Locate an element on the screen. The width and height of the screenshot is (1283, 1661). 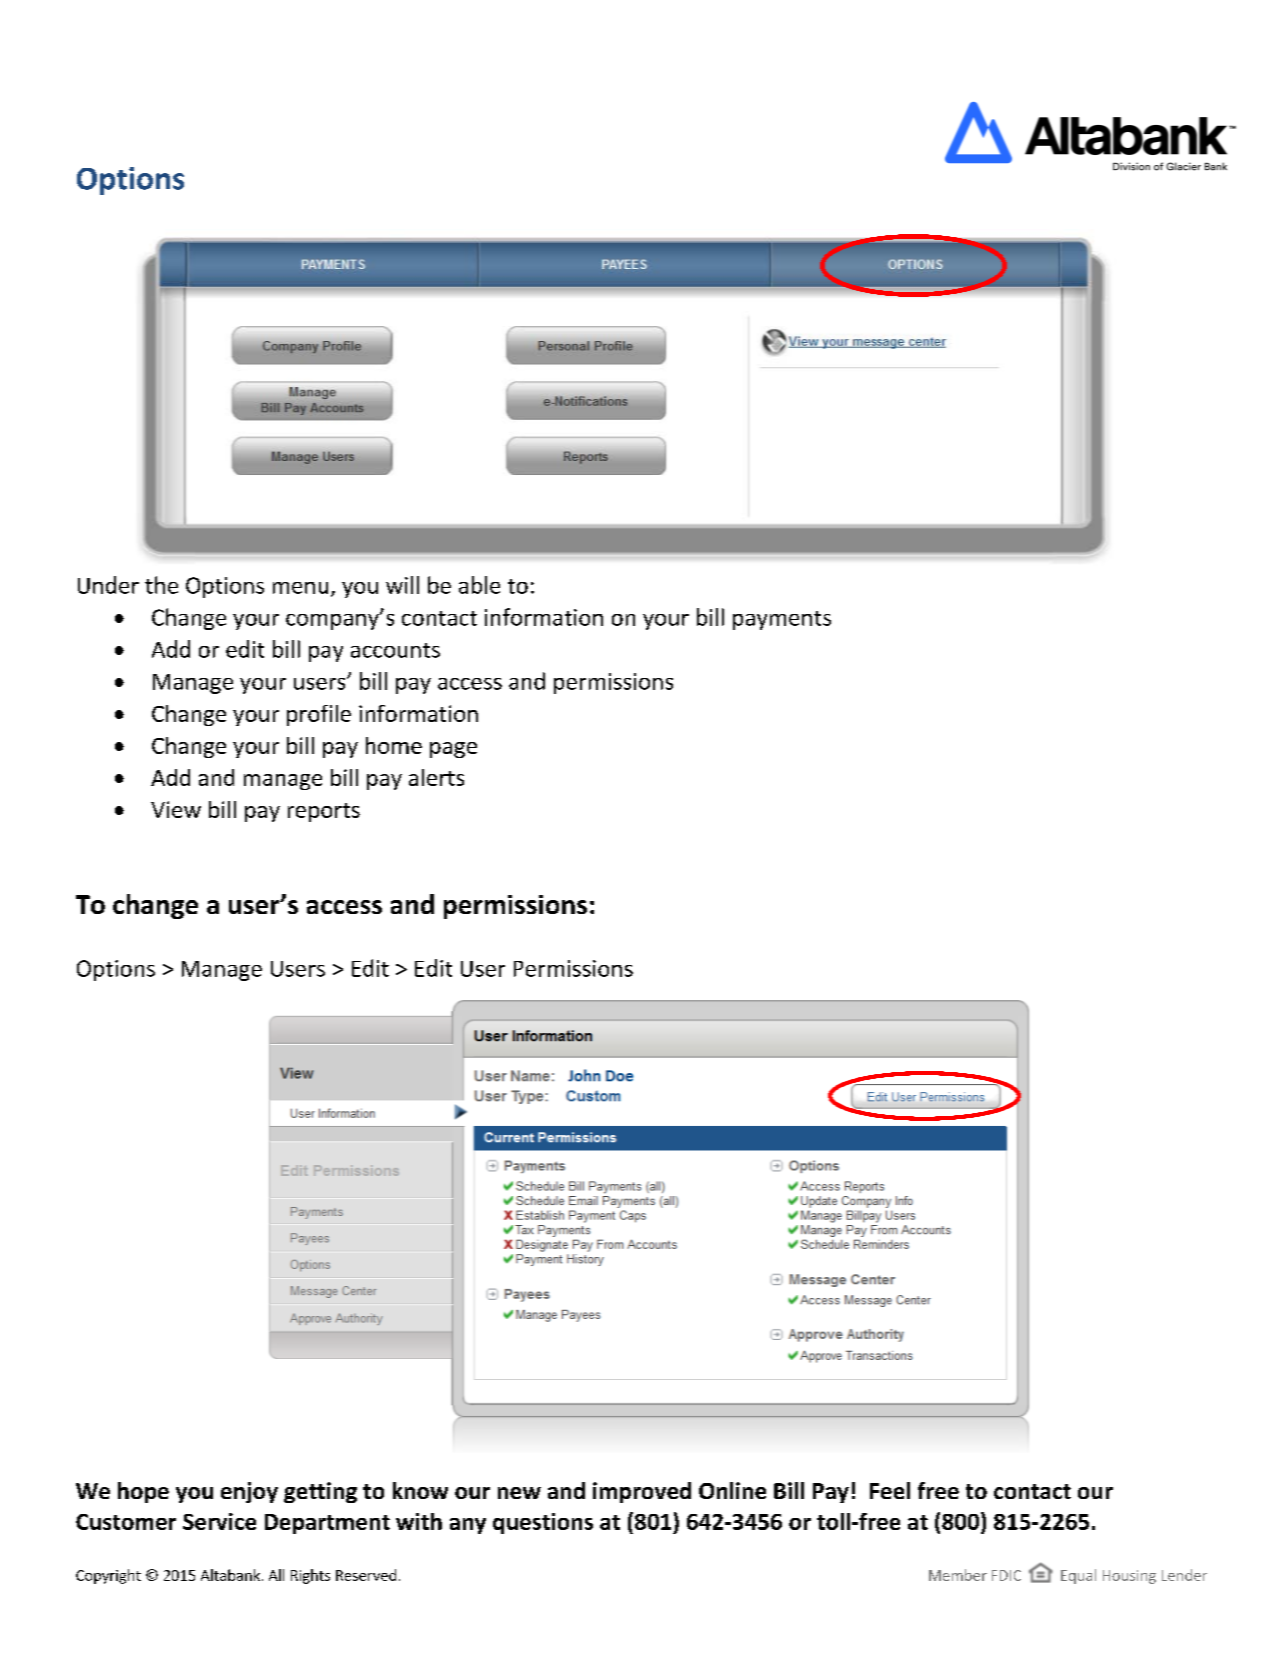
payments is located at coordinates (782, 620).
